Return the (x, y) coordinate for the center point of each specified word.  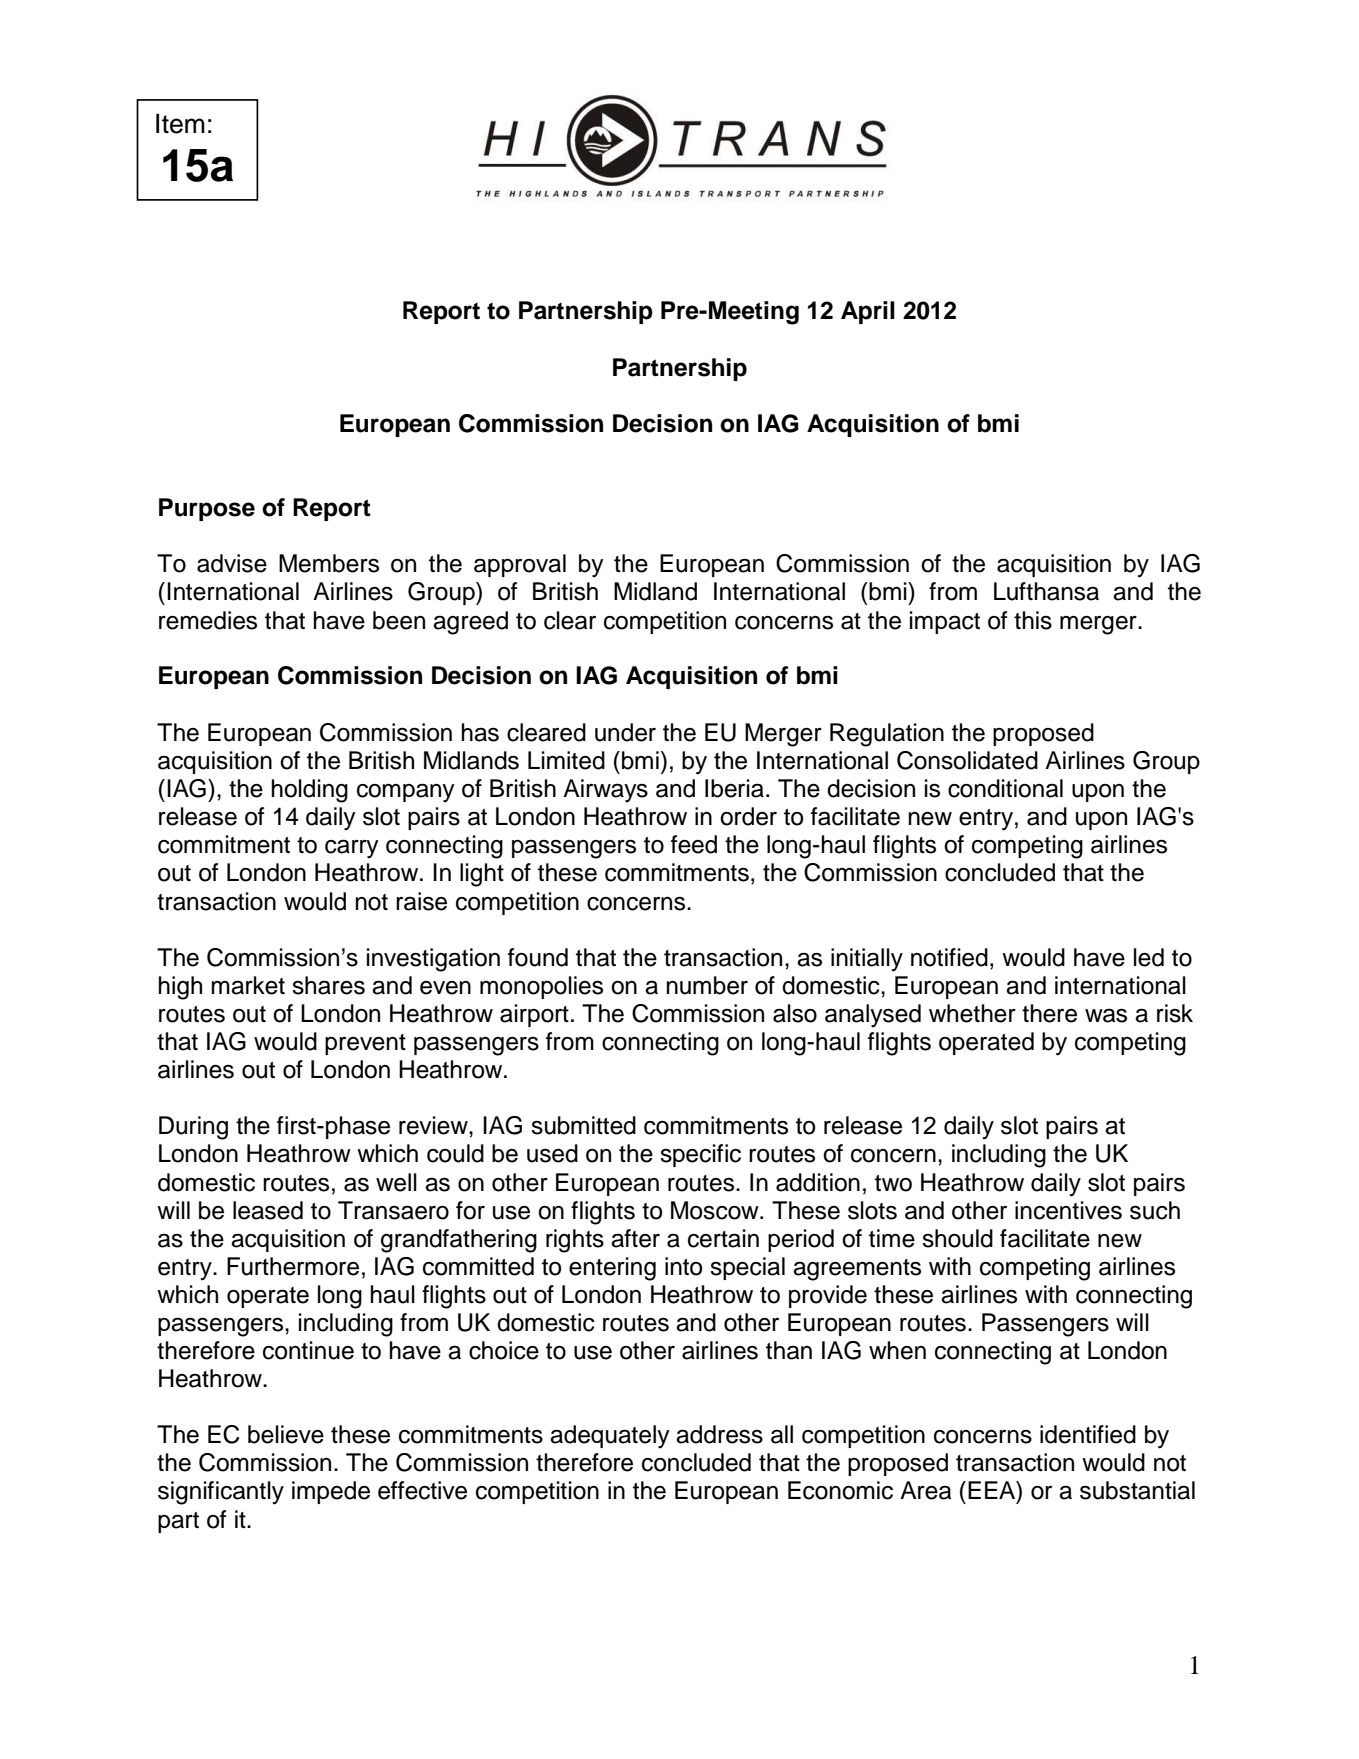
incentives (1068, 1210)
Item (180, 124)
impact (945, 622)
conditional (1005, 788)
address (719, 1434)
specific (700, 1155)
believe (286, 1434)
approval (520, 565)
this (1033, 620)
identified (1088, 1434)
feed (694, 844)
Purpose (207, 509)
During (193, 1128)
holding (309, 791)
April (868, 312)
